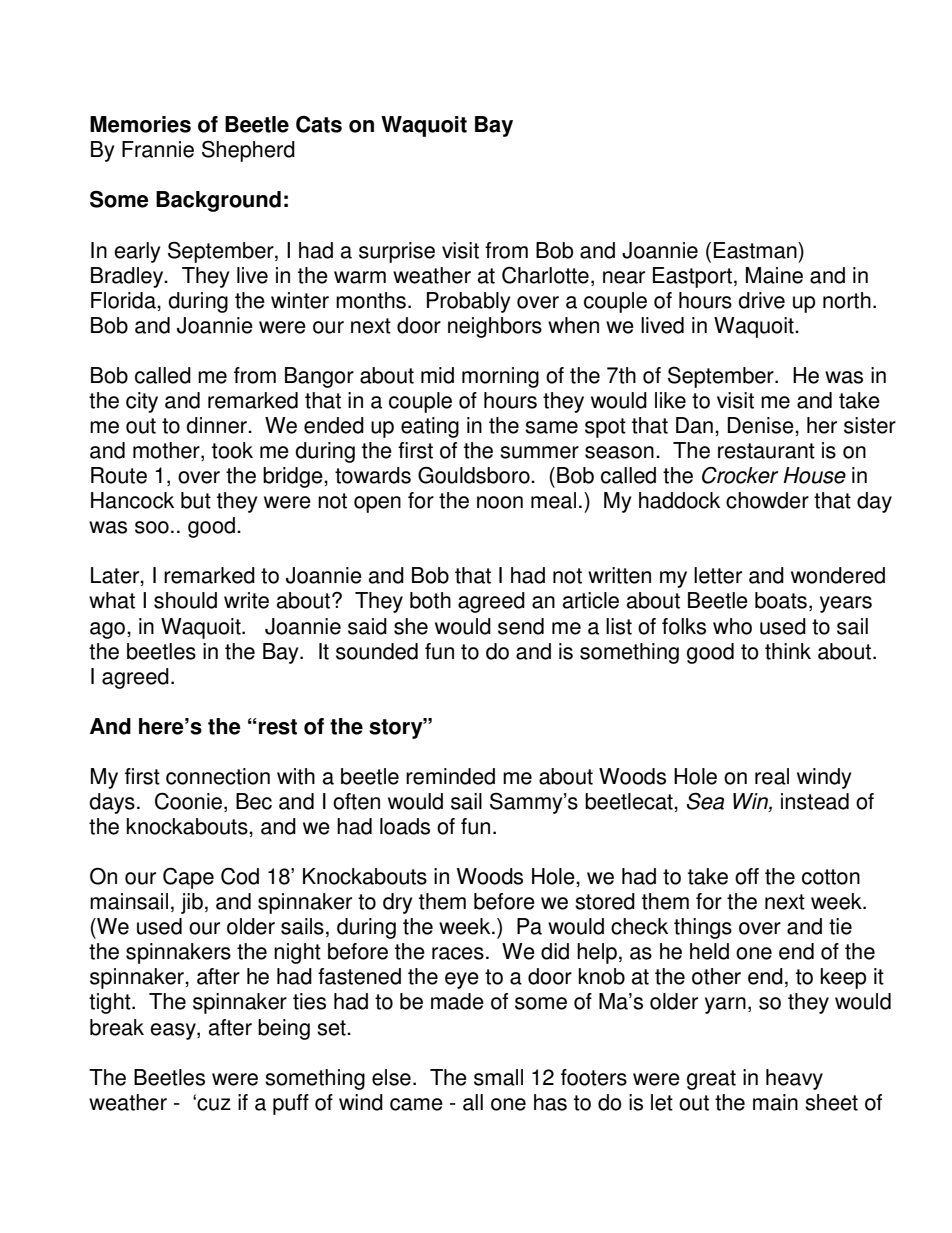  Describe the element at coordinates (319, 124) in the screenshot. I see `Cats` at that location.
